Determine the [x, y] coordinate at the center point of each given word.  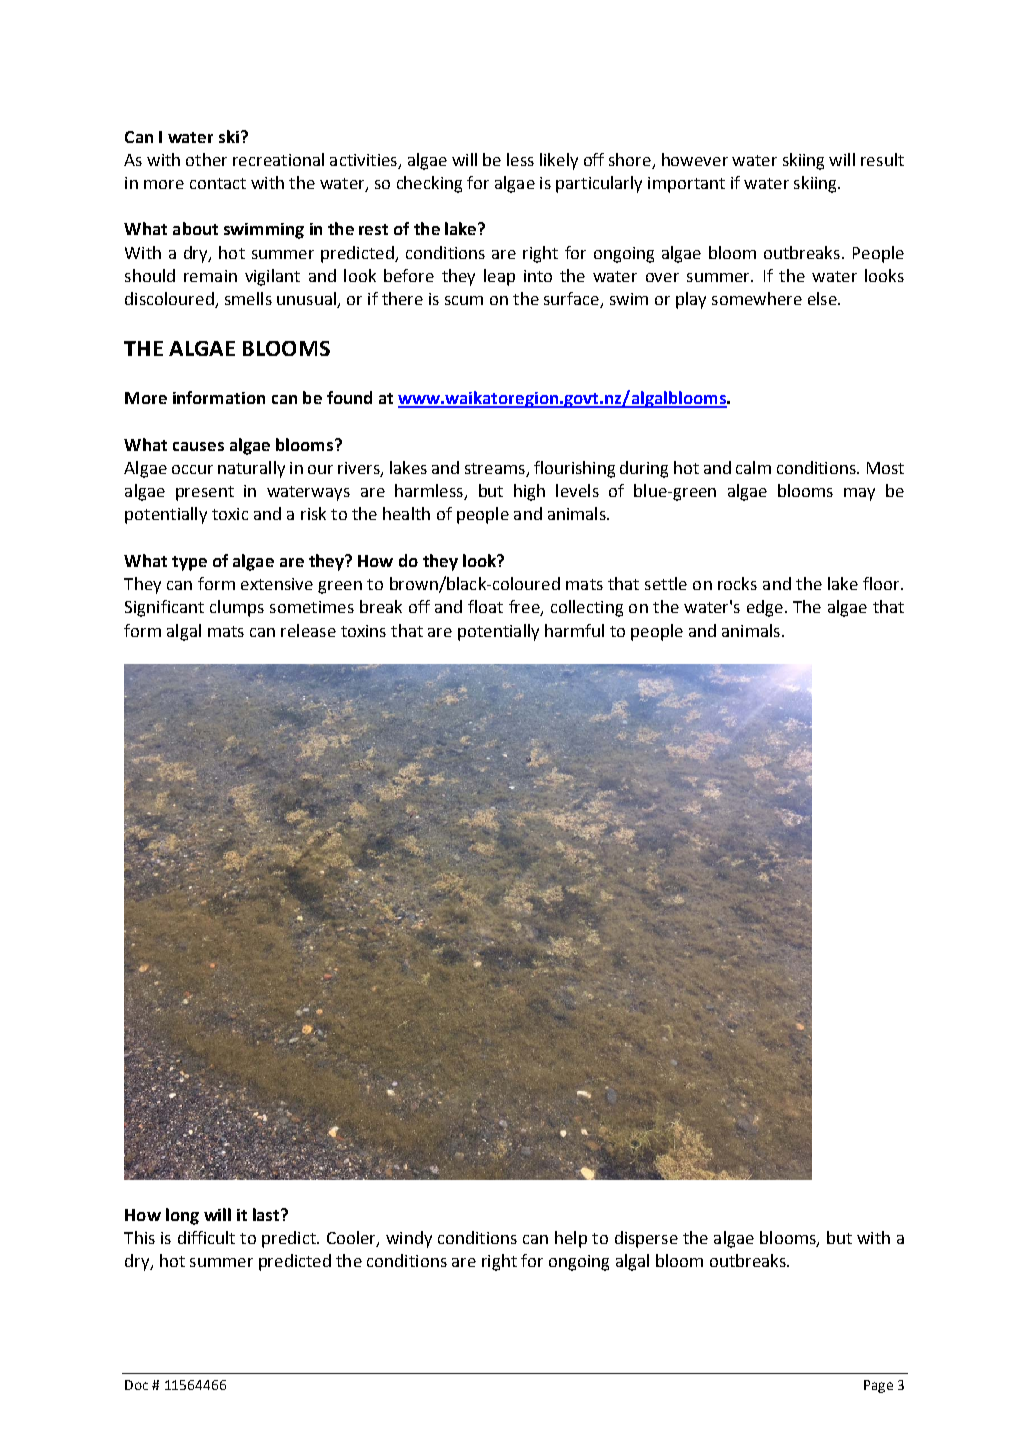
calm [753, 467]
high [529, 492]
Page [878, 1386]
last [267, 1214]
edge [765, 608]
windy [409, 1239]
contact [218, 183]
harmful [574, 630]
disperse [646, 1239]
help [571, 1239]
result [882, 159]
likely [559, 161]
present [205, 493]
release [308, 630]
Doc [136, 1385]
